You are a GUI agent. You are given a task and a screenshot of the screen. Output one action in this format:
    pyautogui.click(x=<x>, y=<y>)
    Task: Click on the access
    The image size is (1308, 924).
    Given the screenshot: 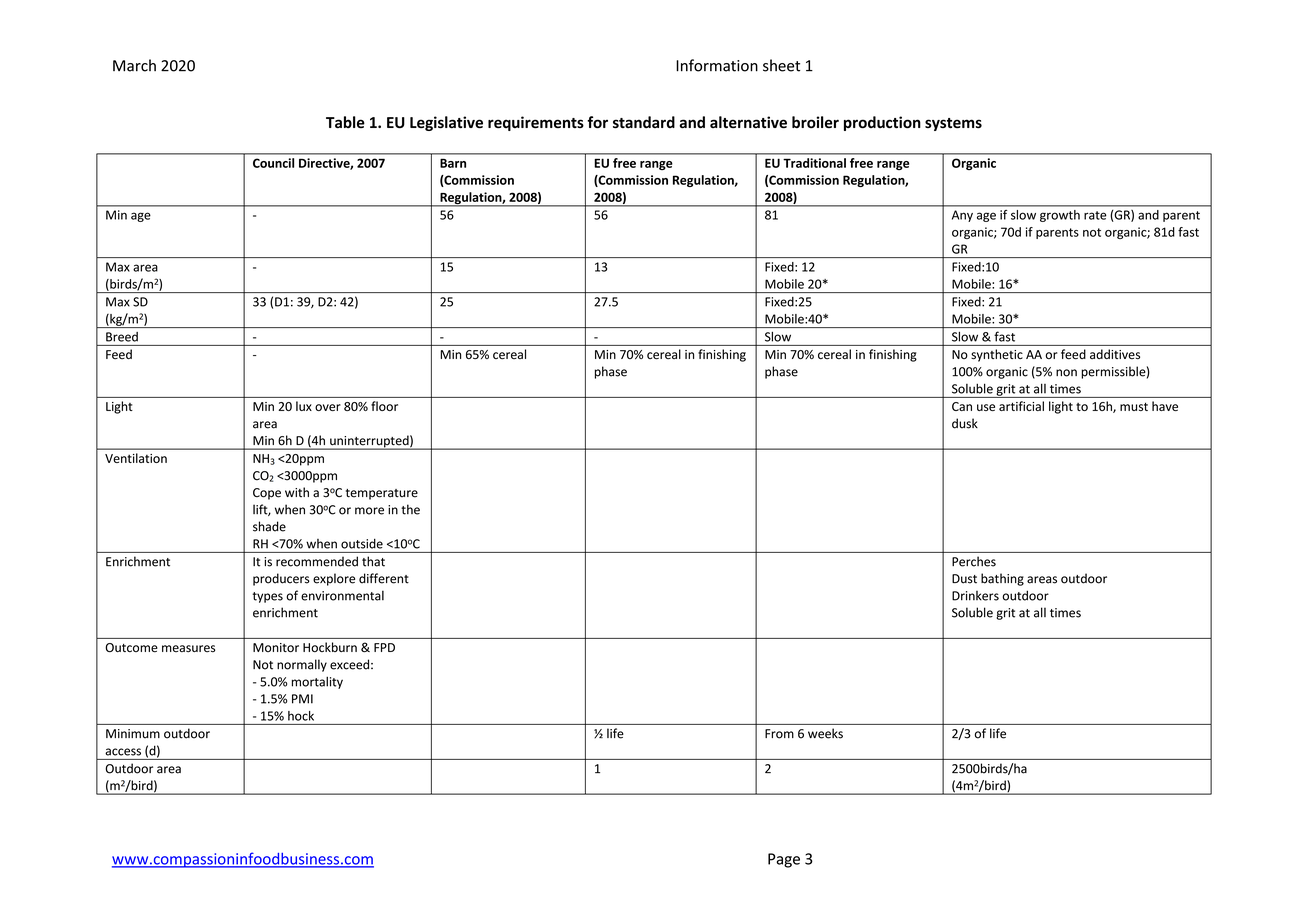 What is the action you would take?
    pyautogui.click(x=123, y=752)
